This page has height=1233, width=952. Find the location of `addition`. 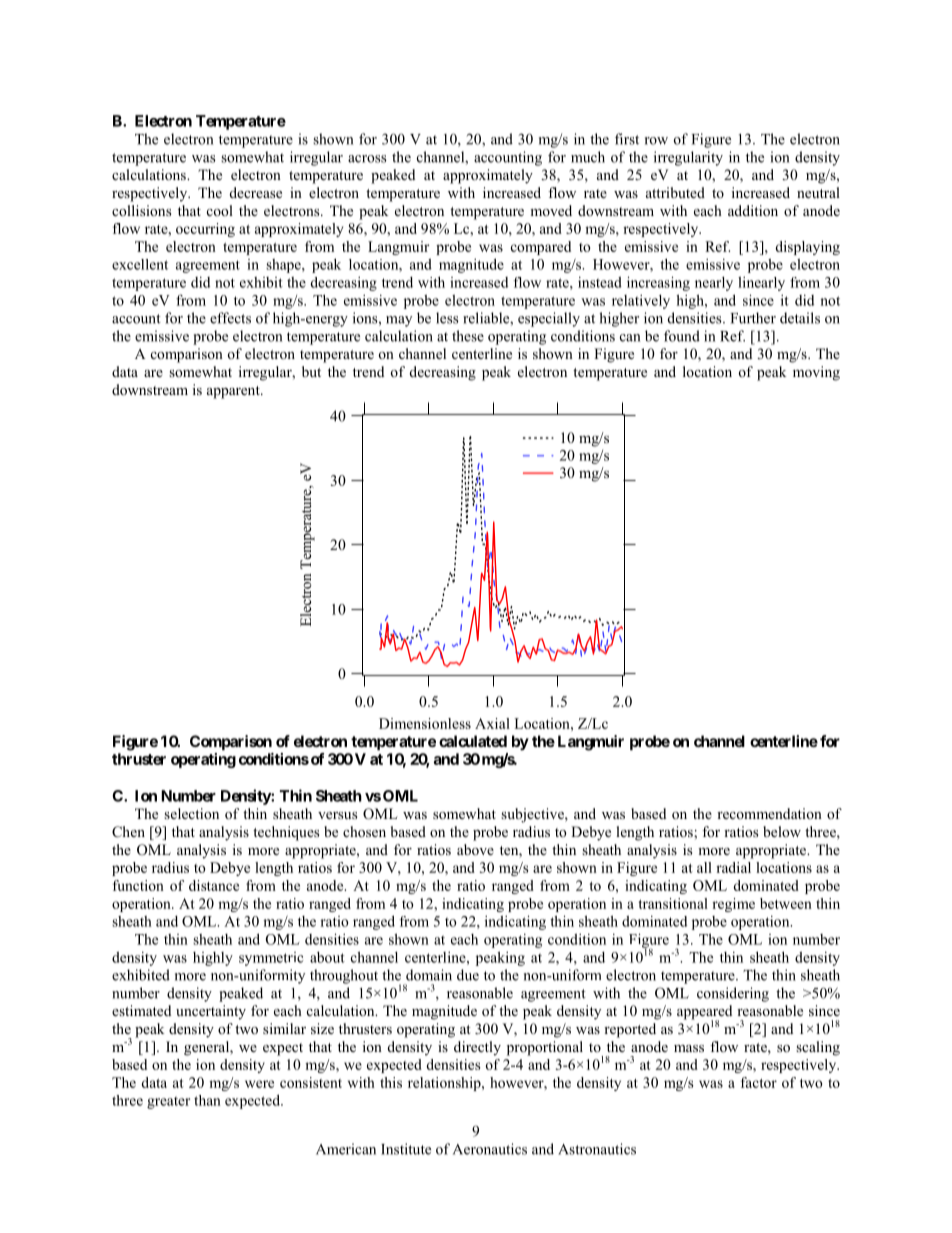

addition is located at coordinates (753, 211).
